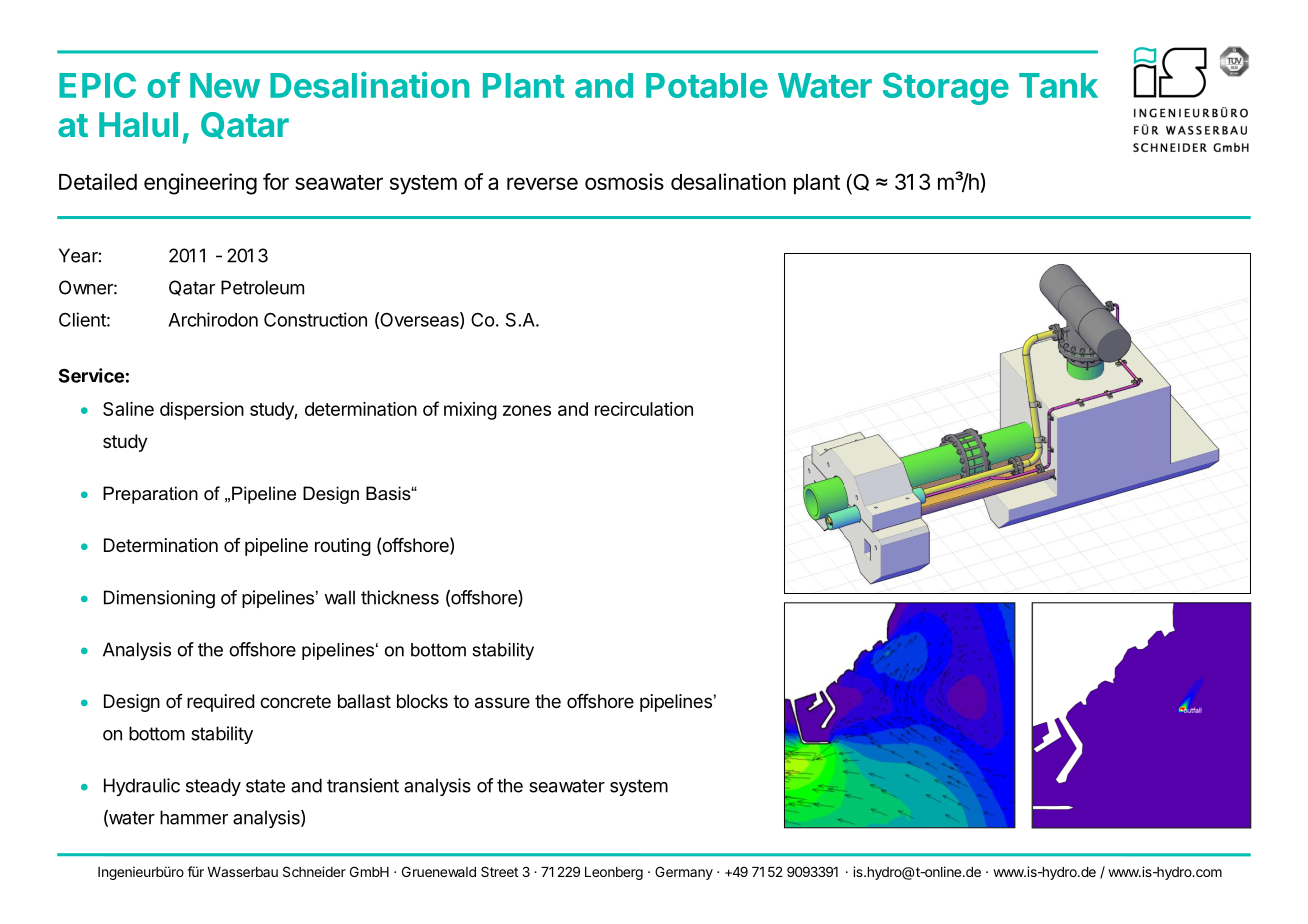 This document has height=924, width=1308. Describe the element at coordinates (91, 375) in the document. I see `Service` at that location.
